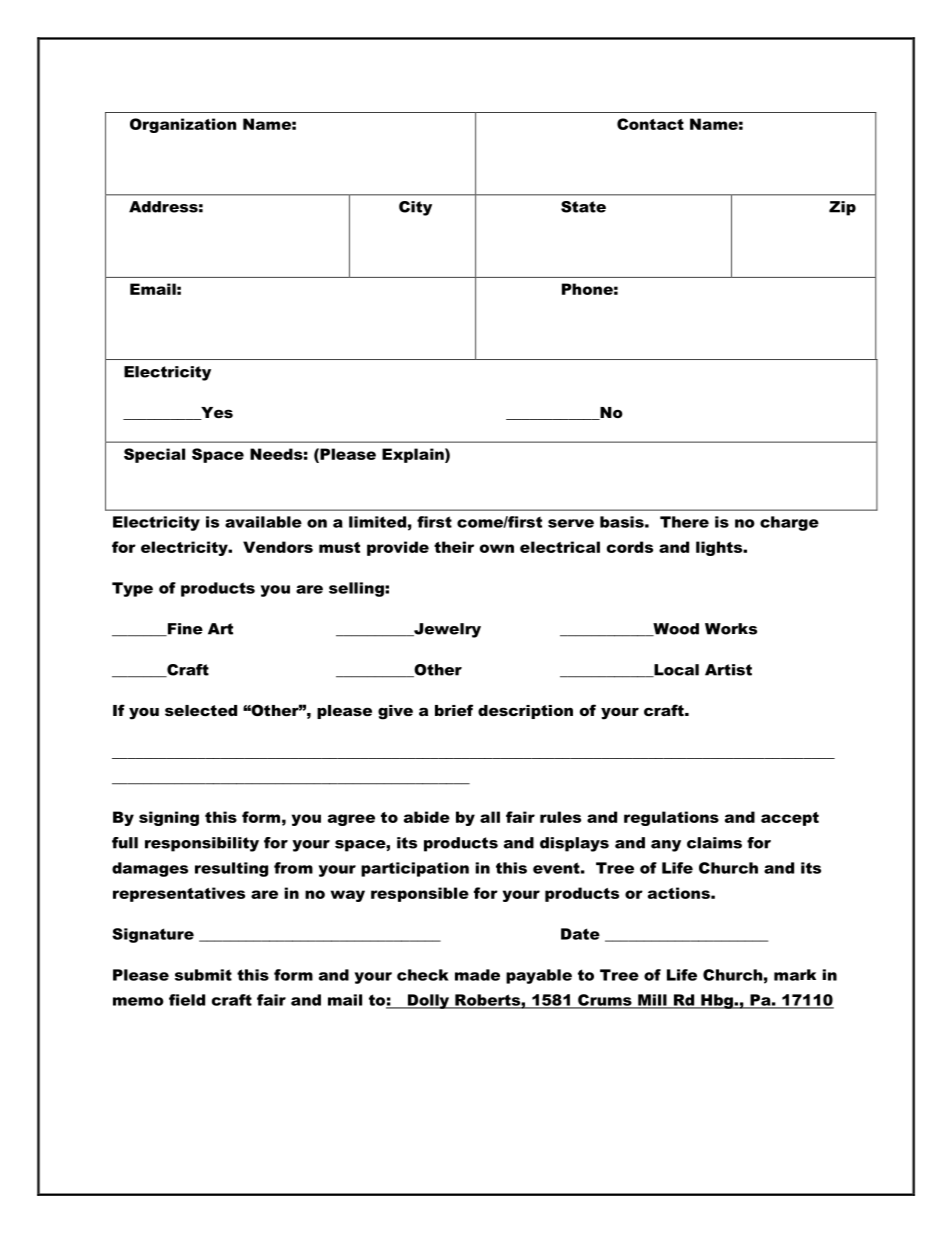 The width and height of the image is (952, 1233). Describe the element at coordinates (201, 710) in the image. I see `selected` at that location.
